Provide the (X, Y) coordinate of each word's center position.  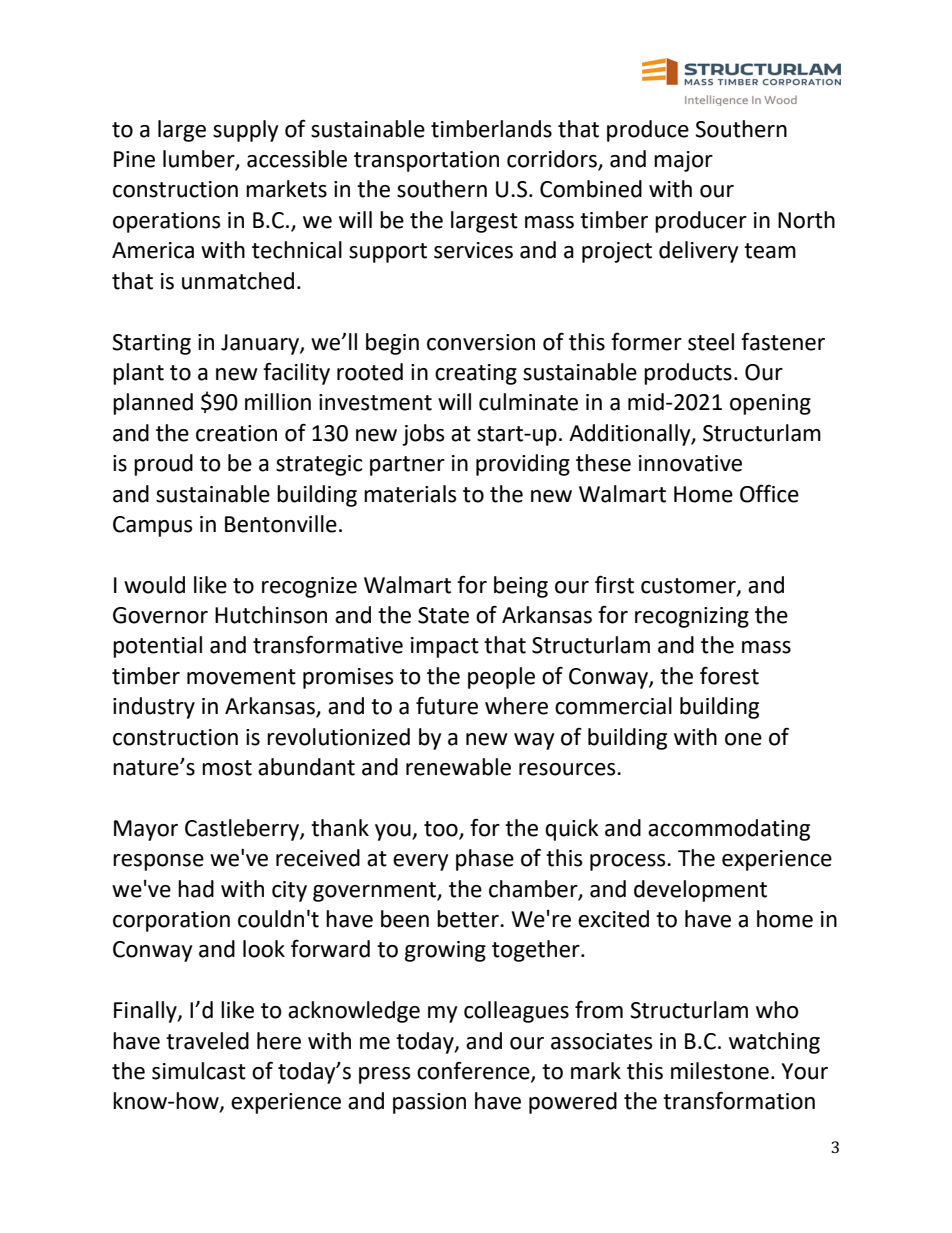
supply (245, 131)
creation (236, 433)
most (227, 768)
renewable (458, 767)
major (683, 161)
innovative (690, 463)
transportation (426, 161)
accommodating (729, 830)
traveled (207, 1041)
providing (523, 465)
